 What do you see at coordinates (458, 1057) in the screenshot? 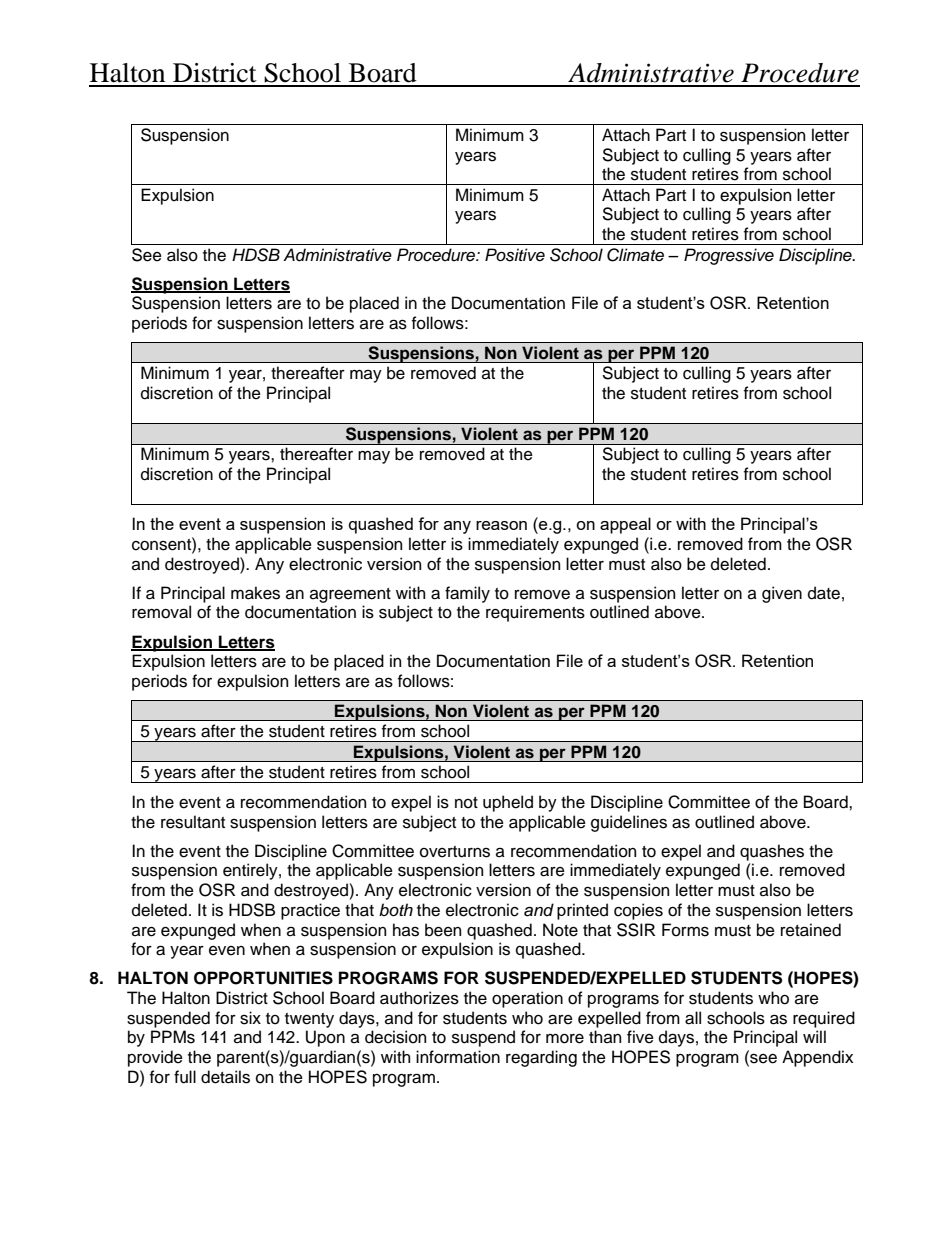
I see `information` at bounding box center [458, 1057].
